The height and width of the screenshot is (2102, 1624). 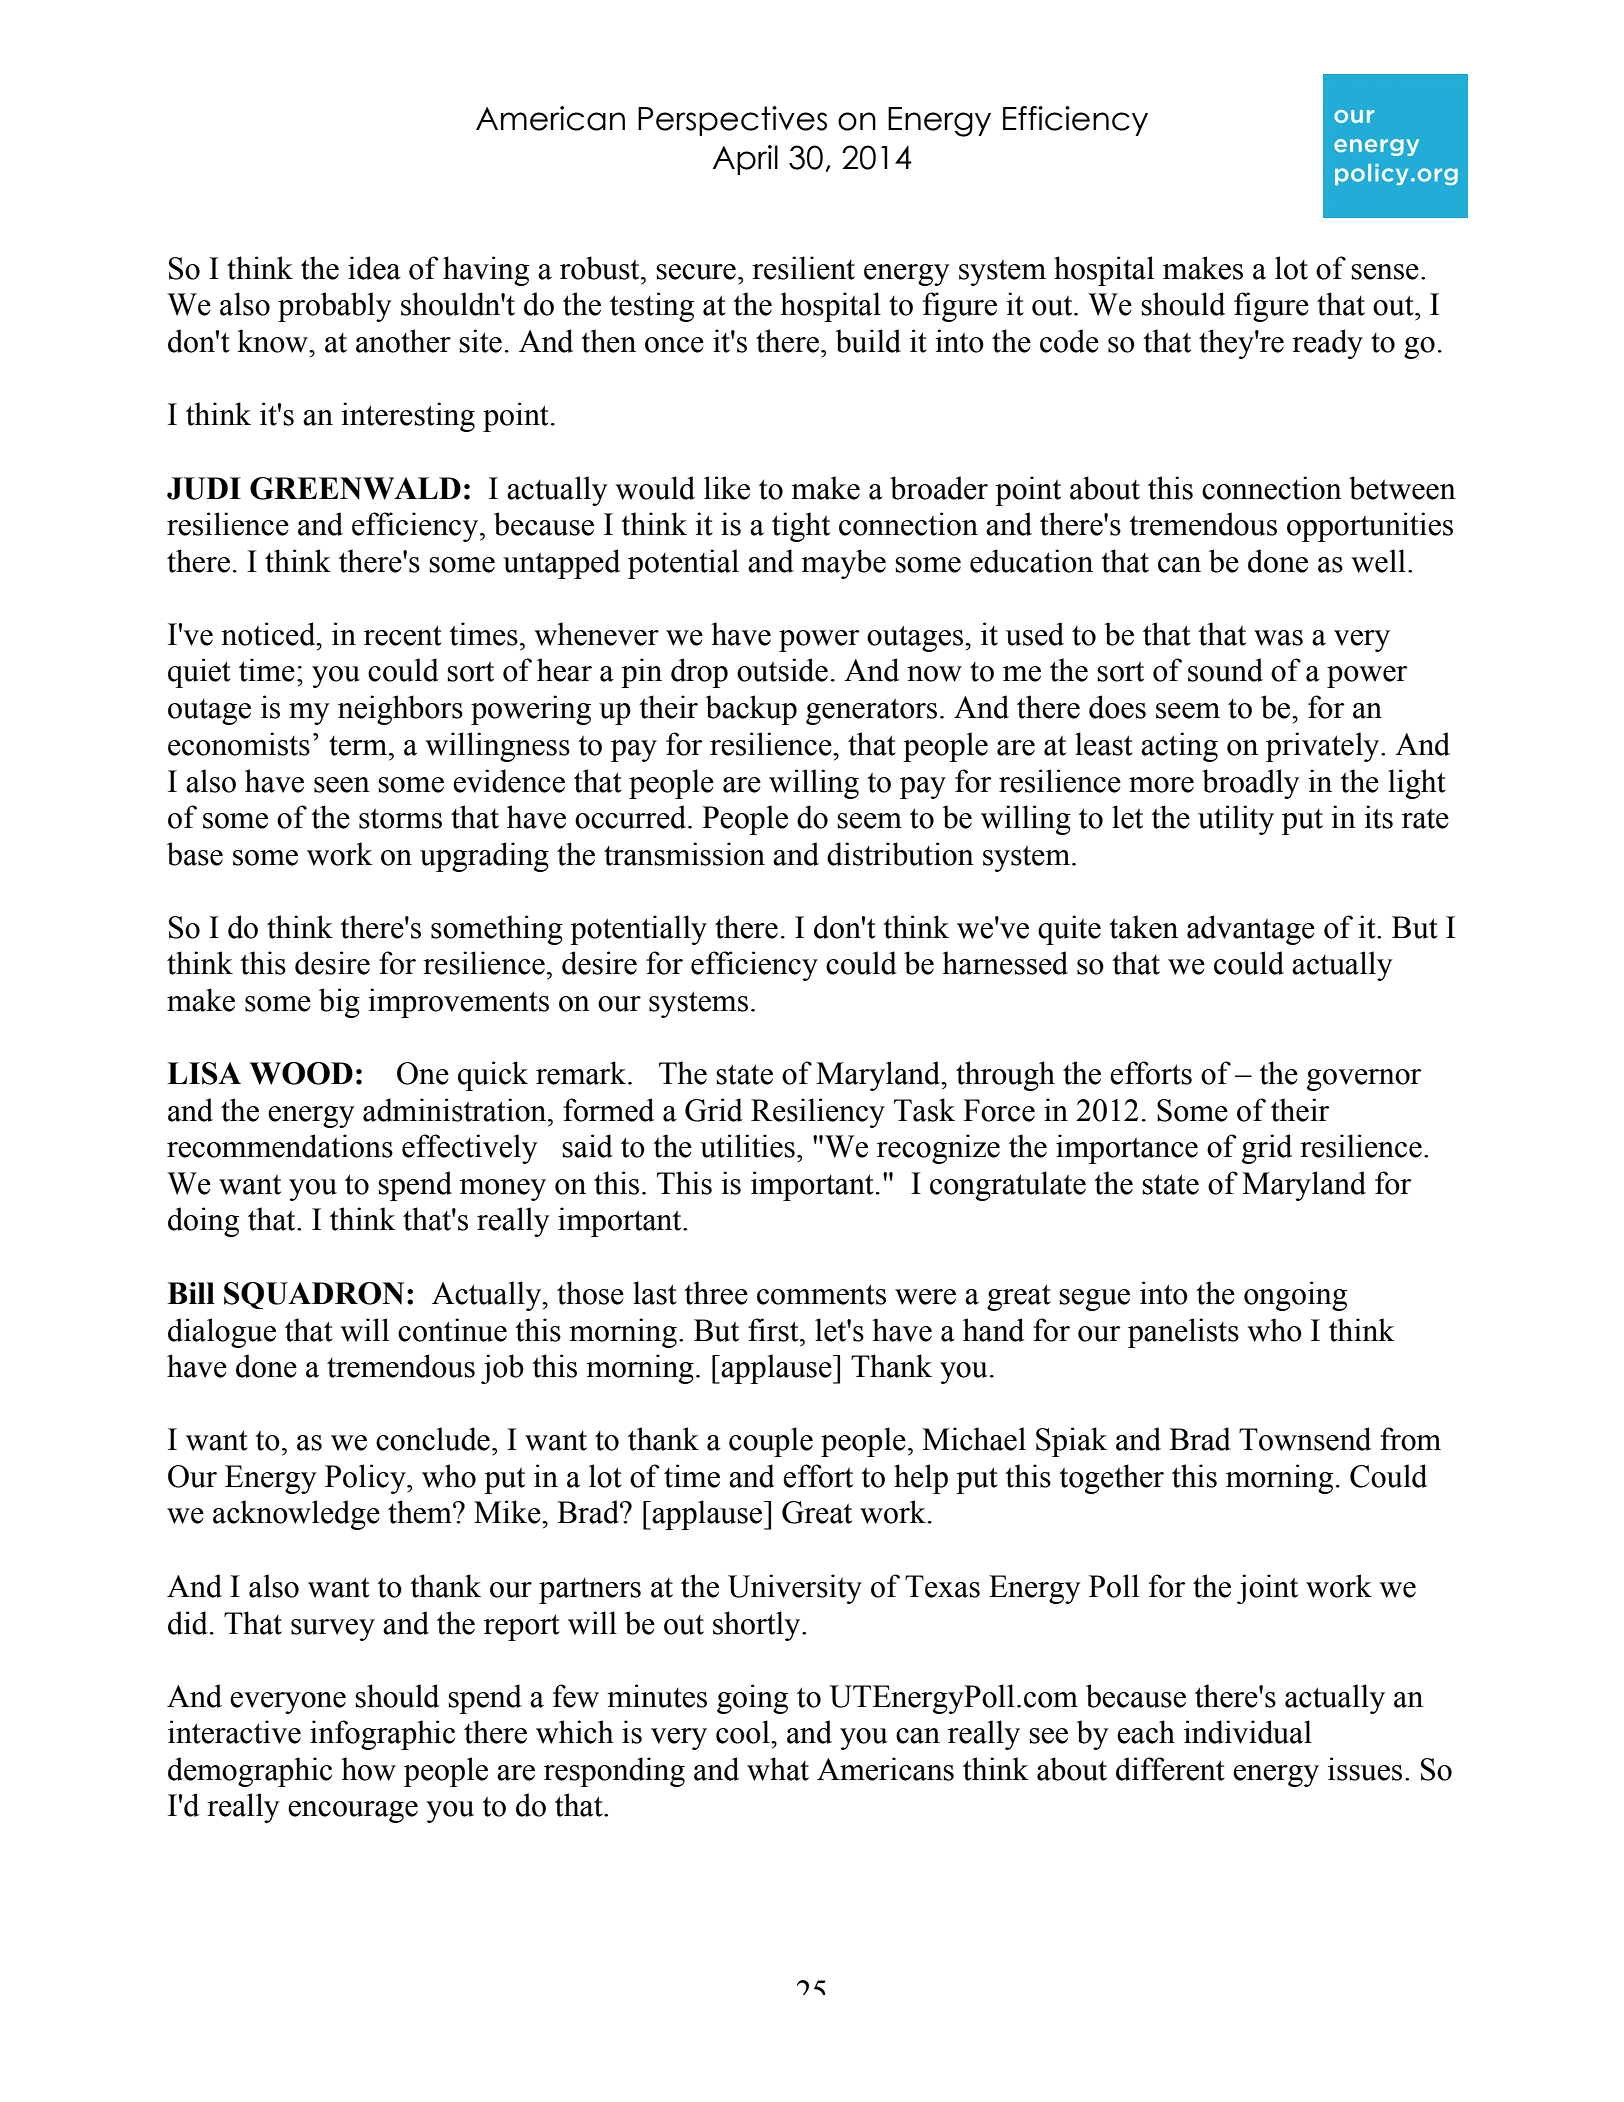 What do you see at coordinates (339, 1003) in the screenshot?
I see `big` at bounding box center [339, 1003].
